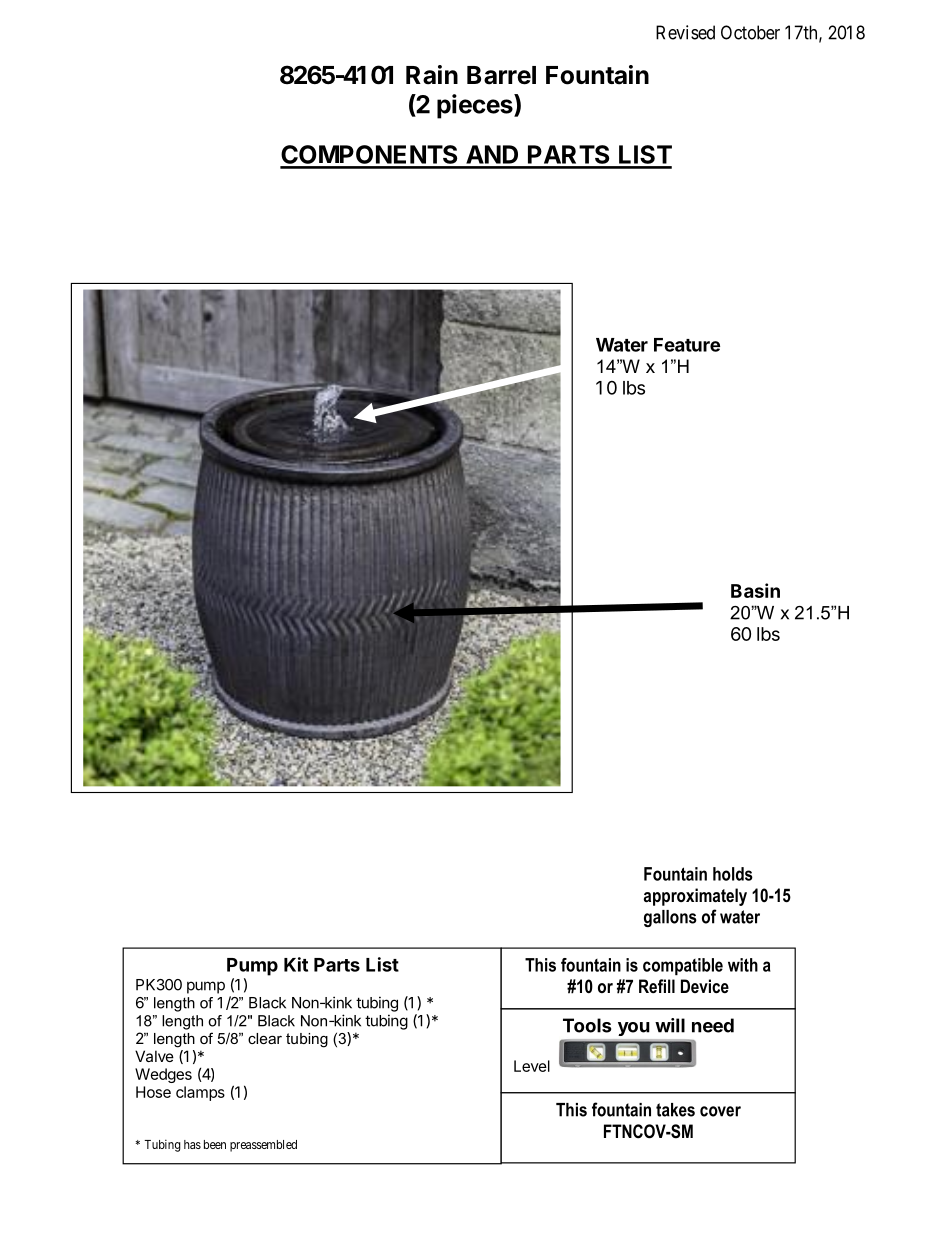 The width and height of the screenshot is (952, 1233). Describe the element at coordinates (154, 1056) in the screenshot. I see `Valve` at that location.
